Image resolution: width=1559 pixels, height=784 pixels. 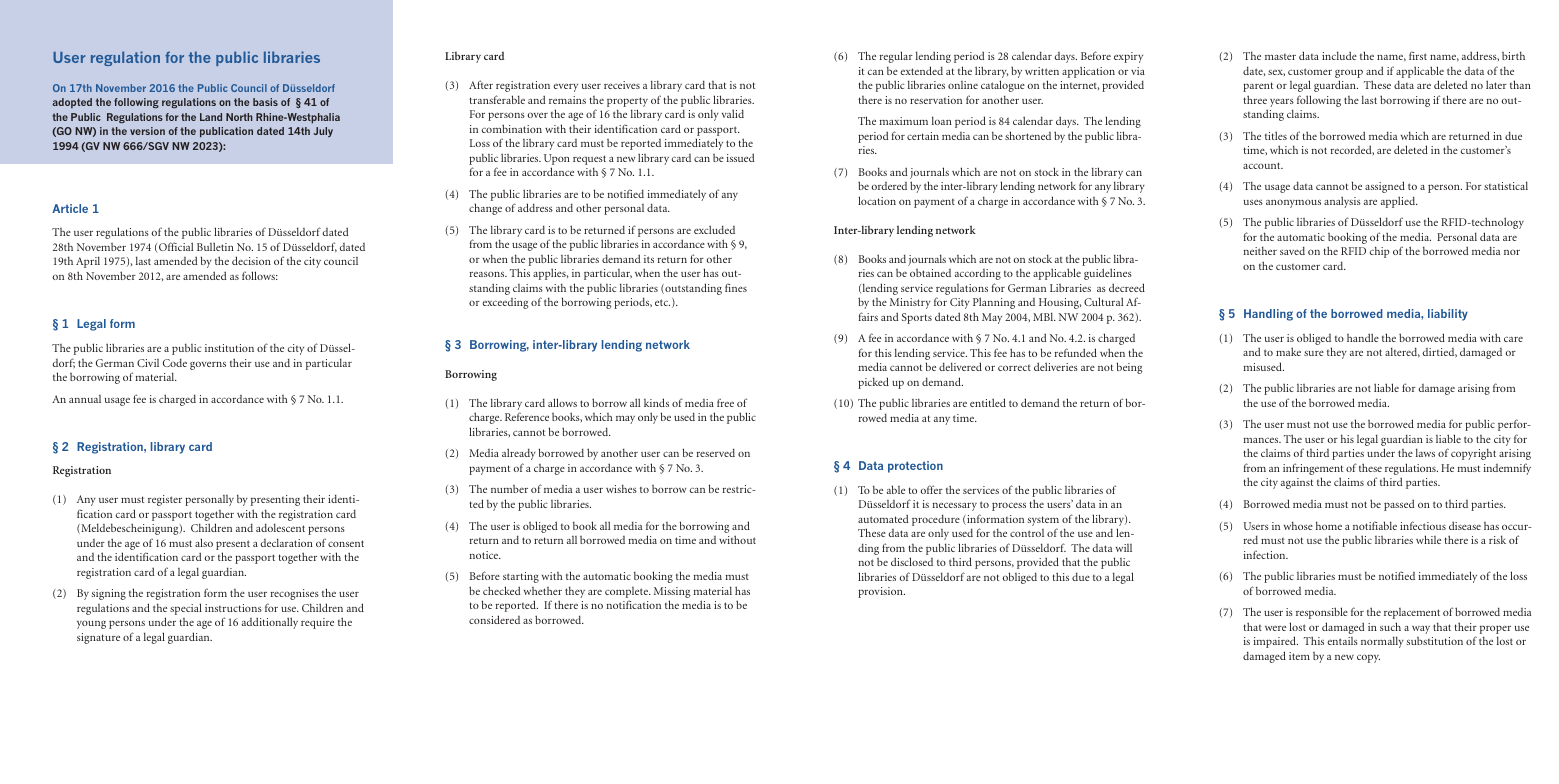 What do you see at coordinates (921, 70) in the image?
I see `extended` at bounding box center [921, 70].
